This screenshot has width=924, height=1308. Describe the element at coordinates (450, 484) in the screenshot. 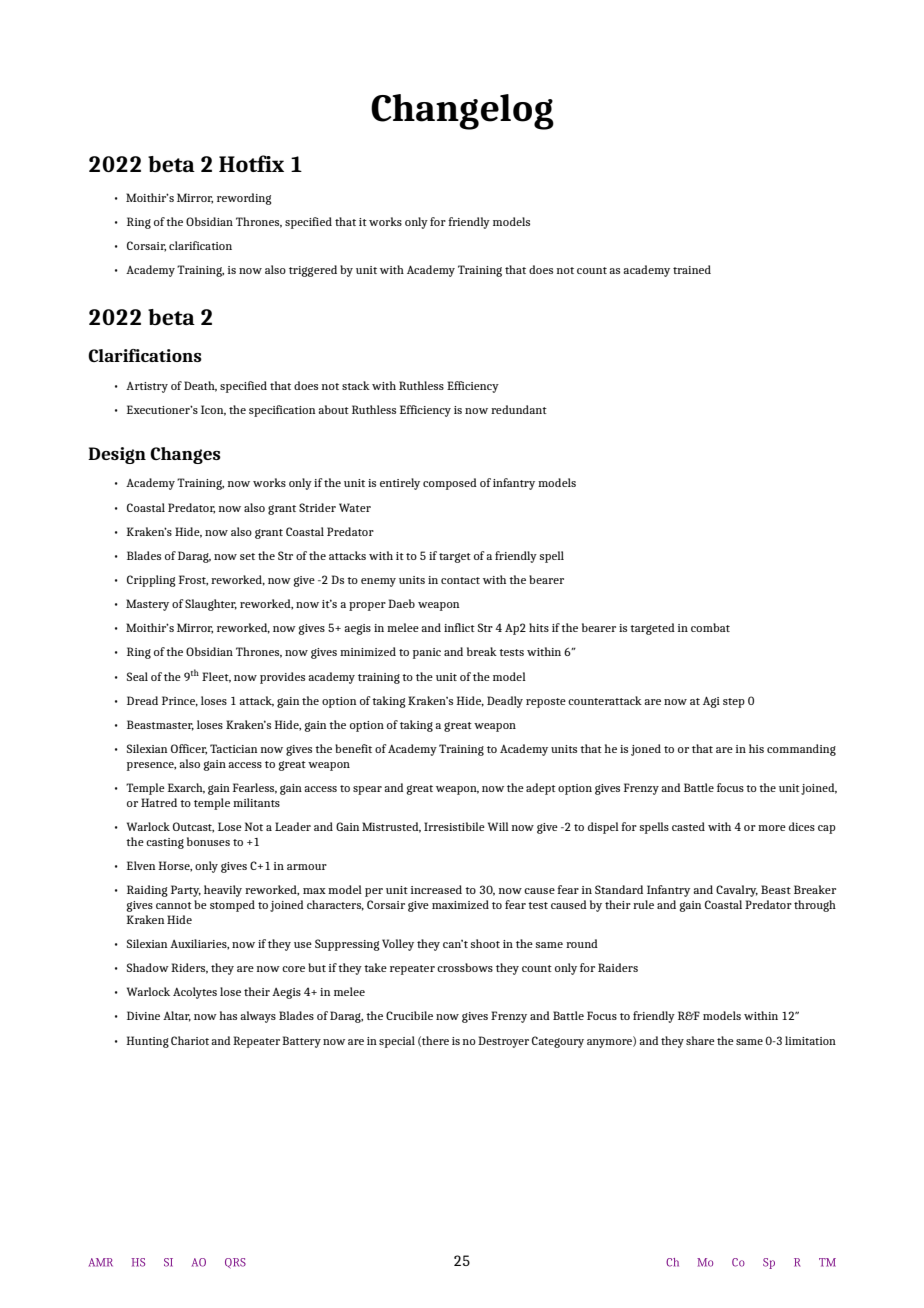

I see `composed` at that location.
